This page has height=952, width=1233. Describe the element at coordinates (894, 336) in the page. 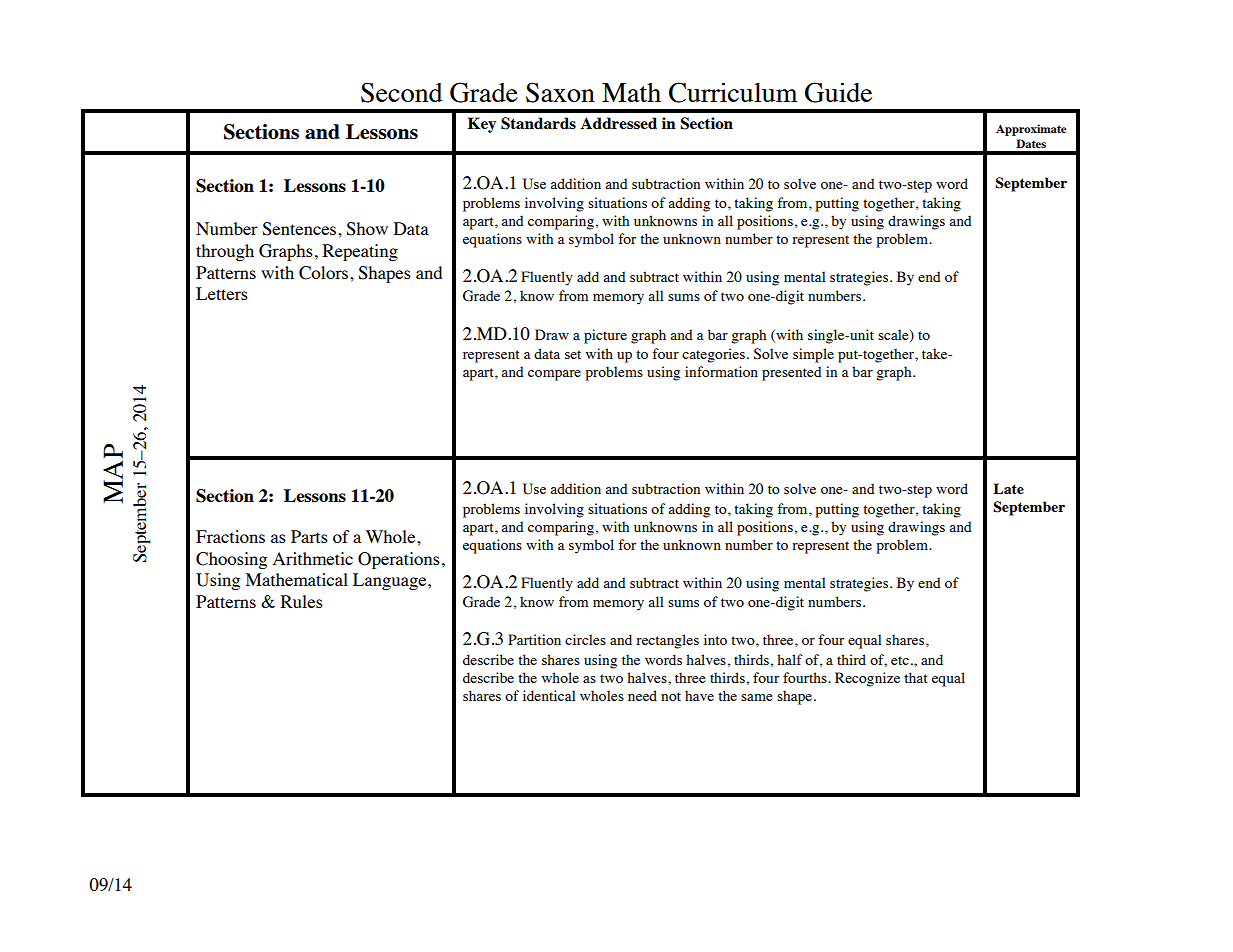

I see `scale` at that location.
